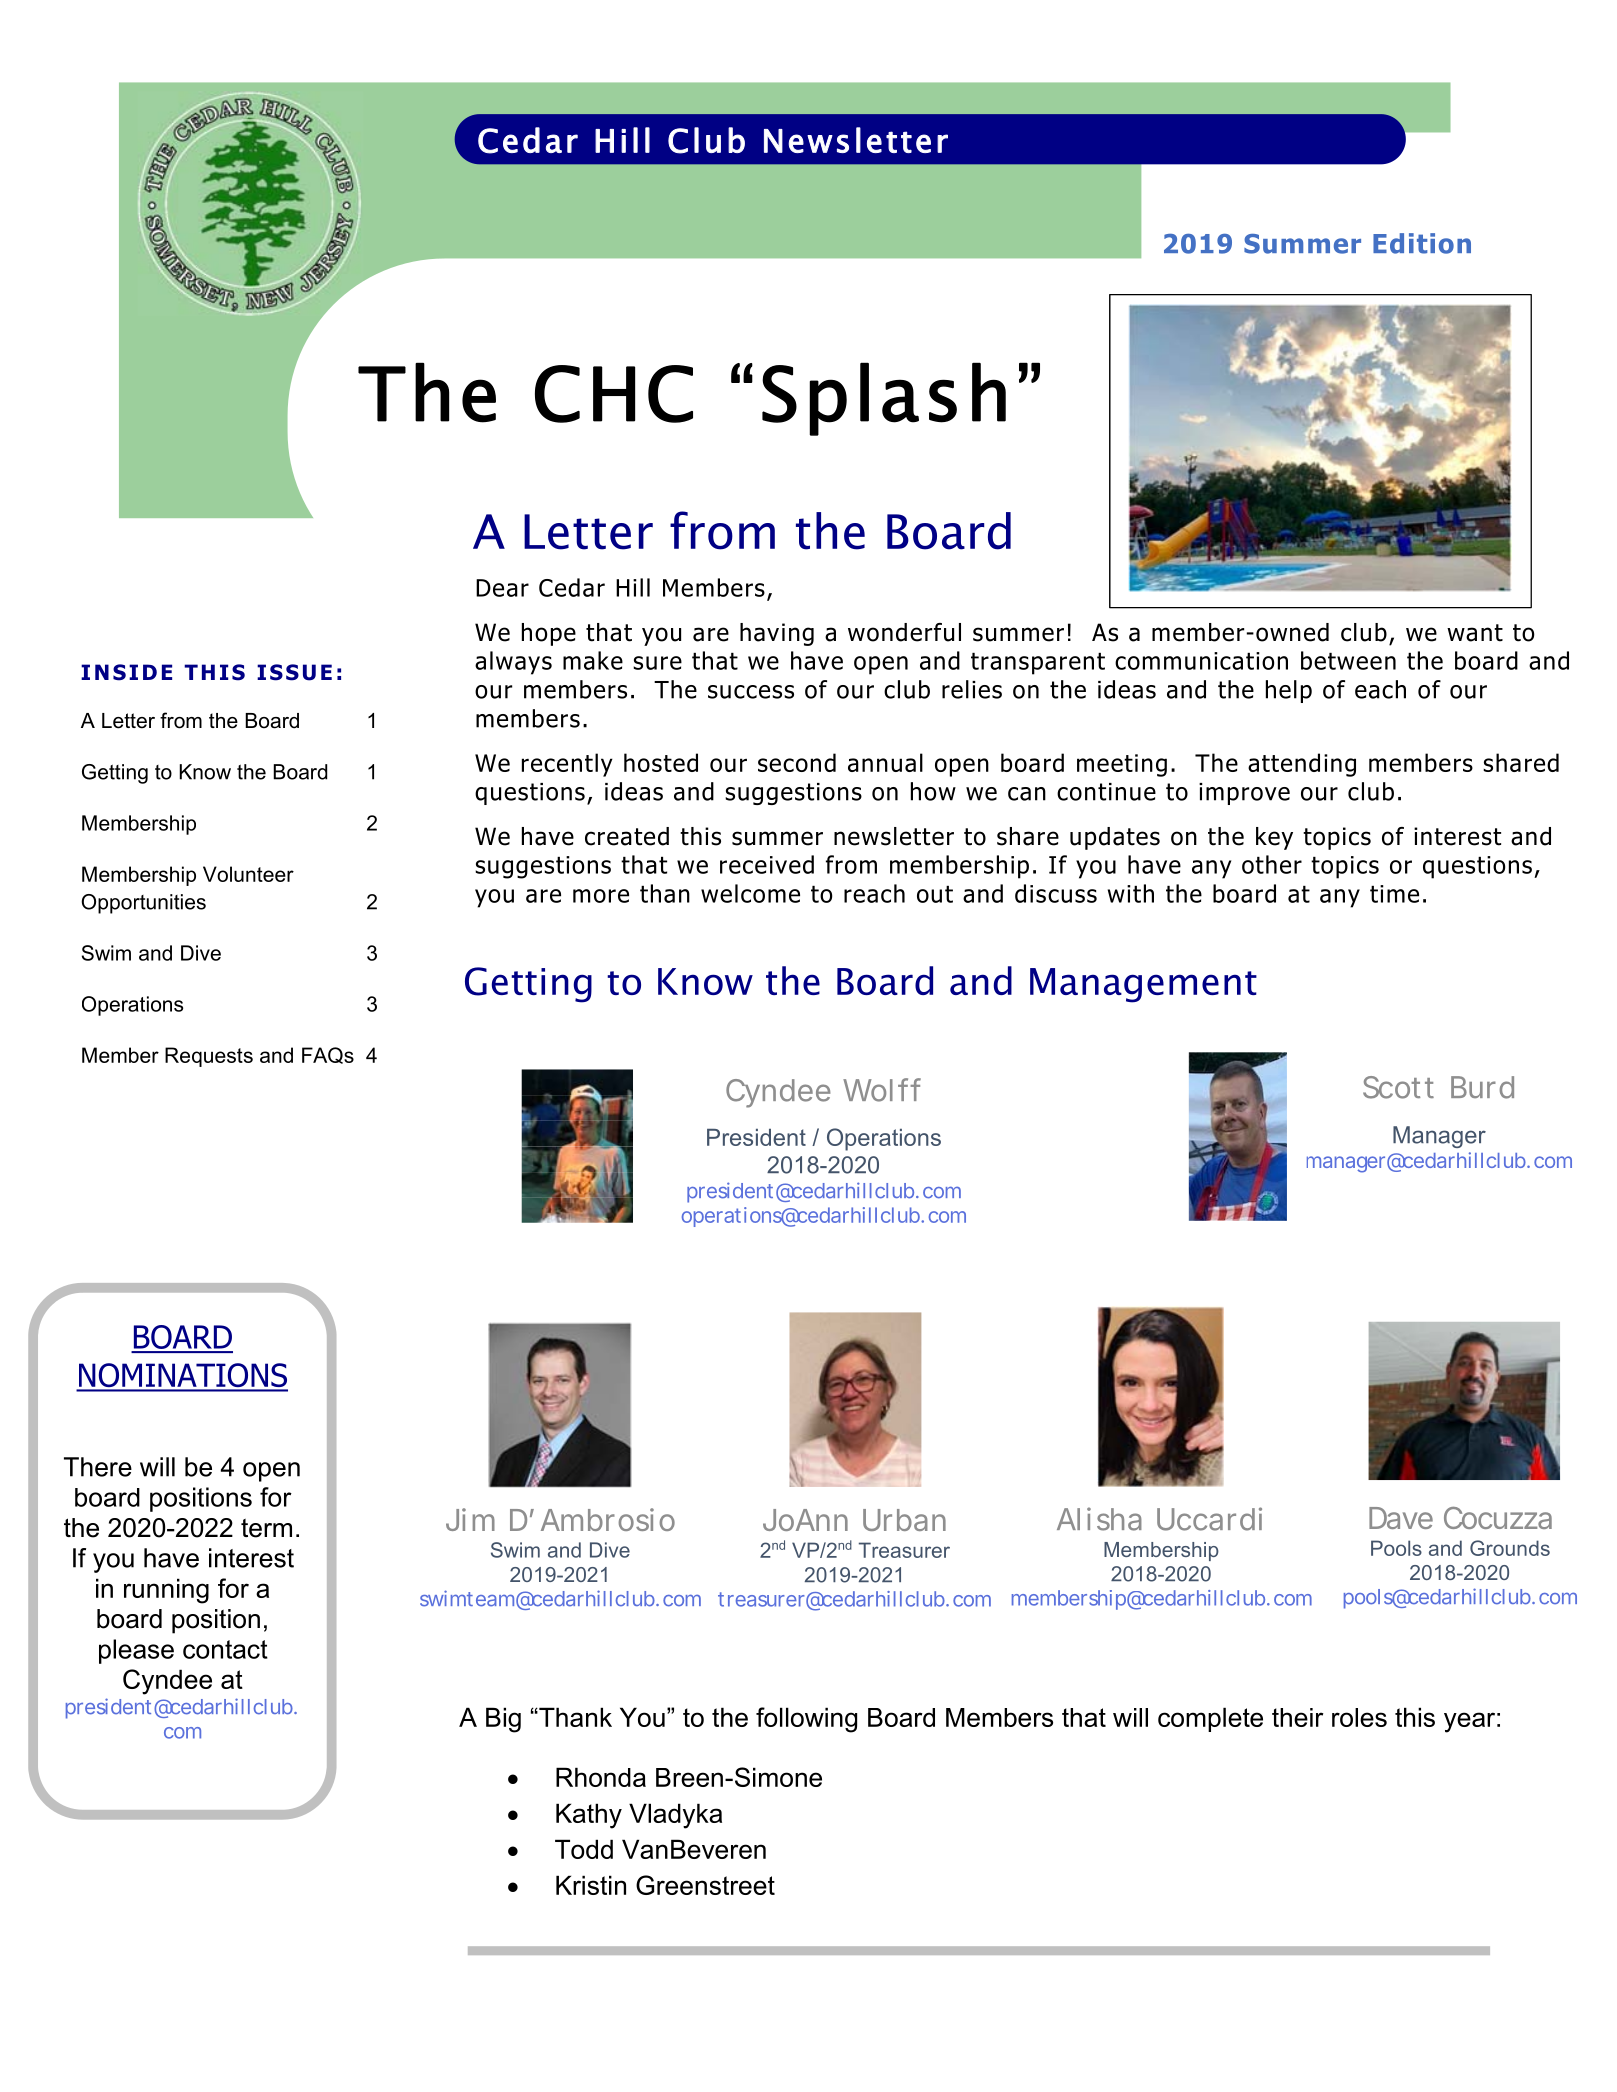  What do you see at coordinates (884, 399) in the page?
I see `Splash` at bounding box center [884, 399].
